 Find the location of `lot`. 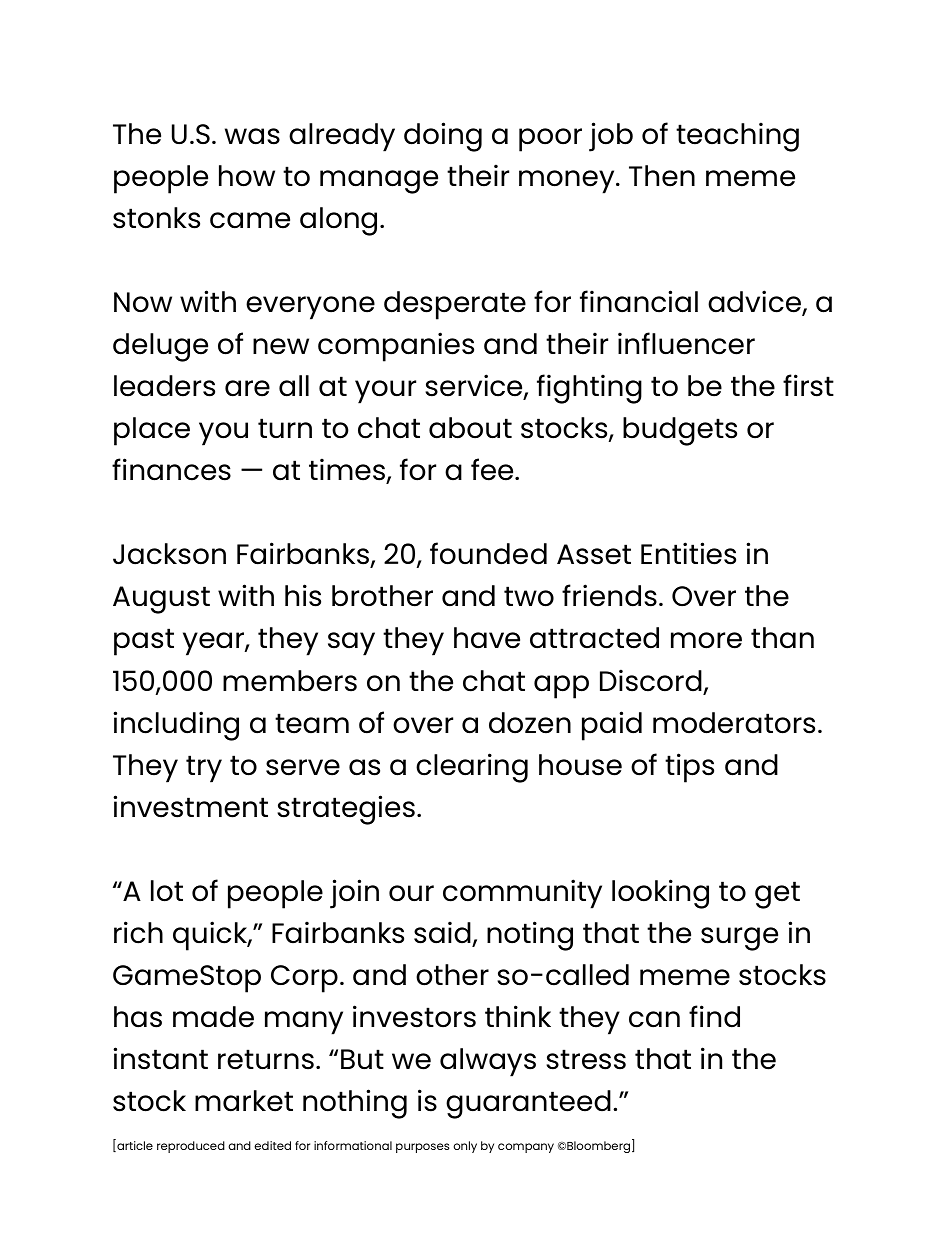

lot is located at coordinates (167, 891).
